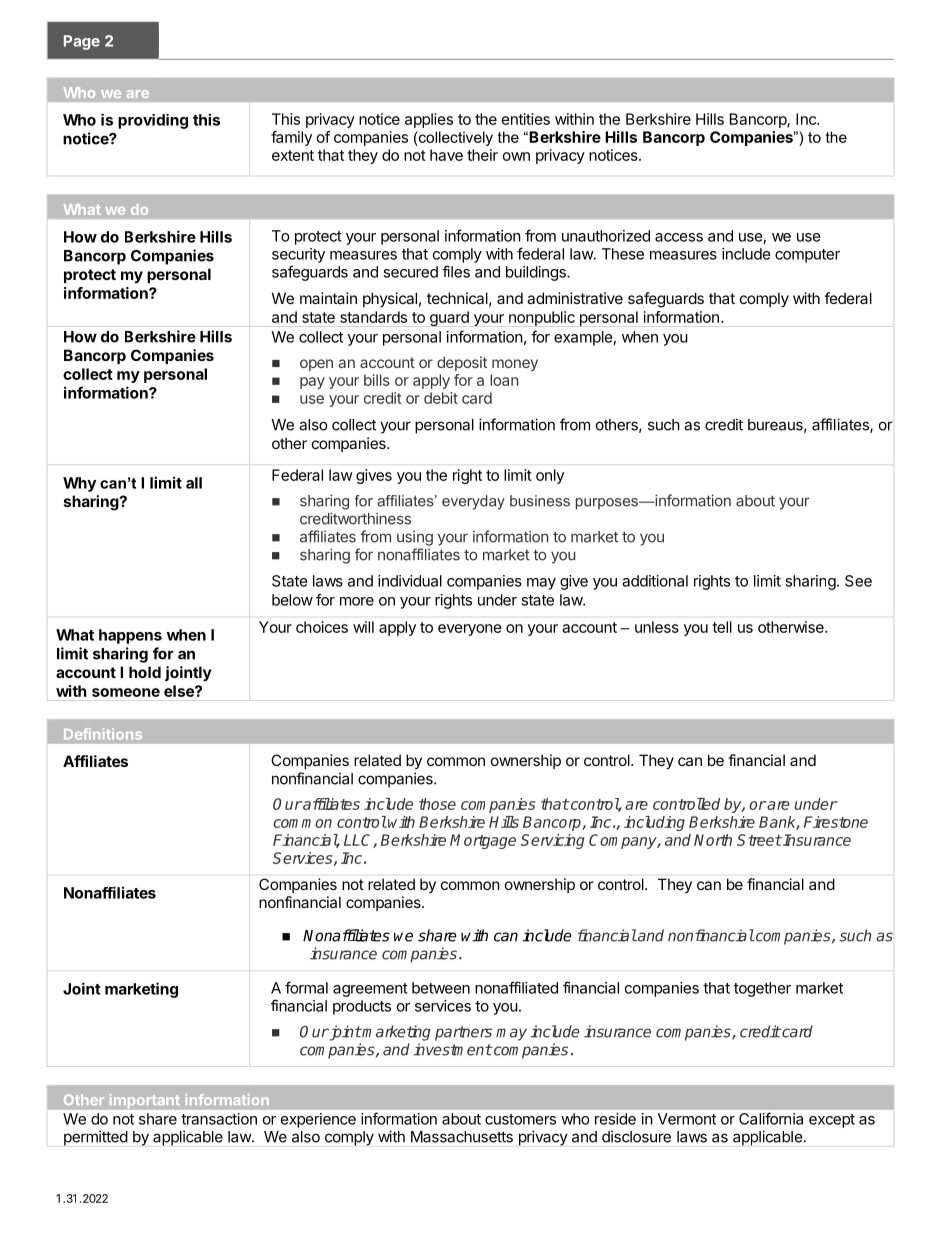 The image size is (952, 1233). I want to click on everyone, so click(470, 630).
